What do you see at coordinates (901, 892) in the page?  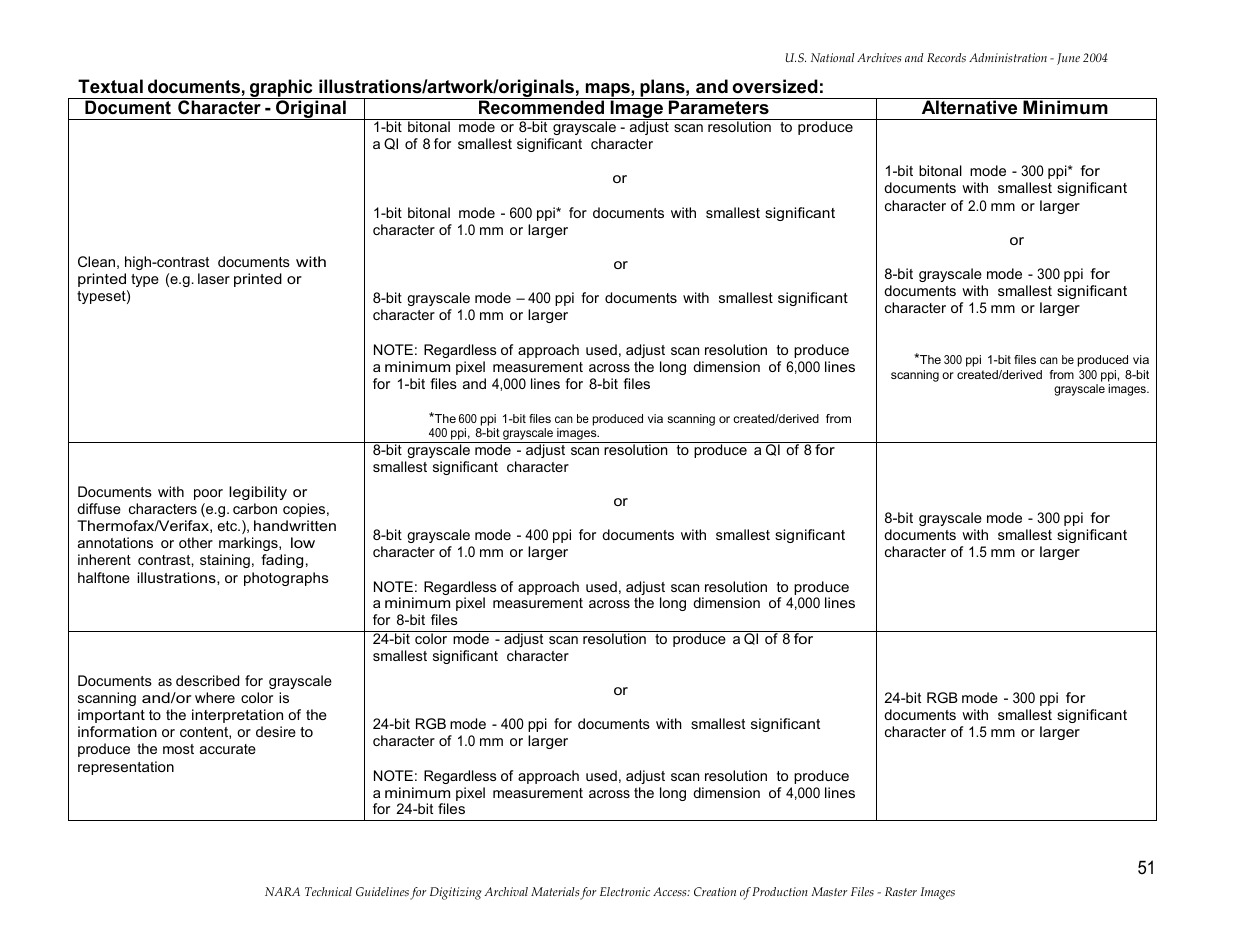 I see `Raster` at bounding box center [901, 892].
